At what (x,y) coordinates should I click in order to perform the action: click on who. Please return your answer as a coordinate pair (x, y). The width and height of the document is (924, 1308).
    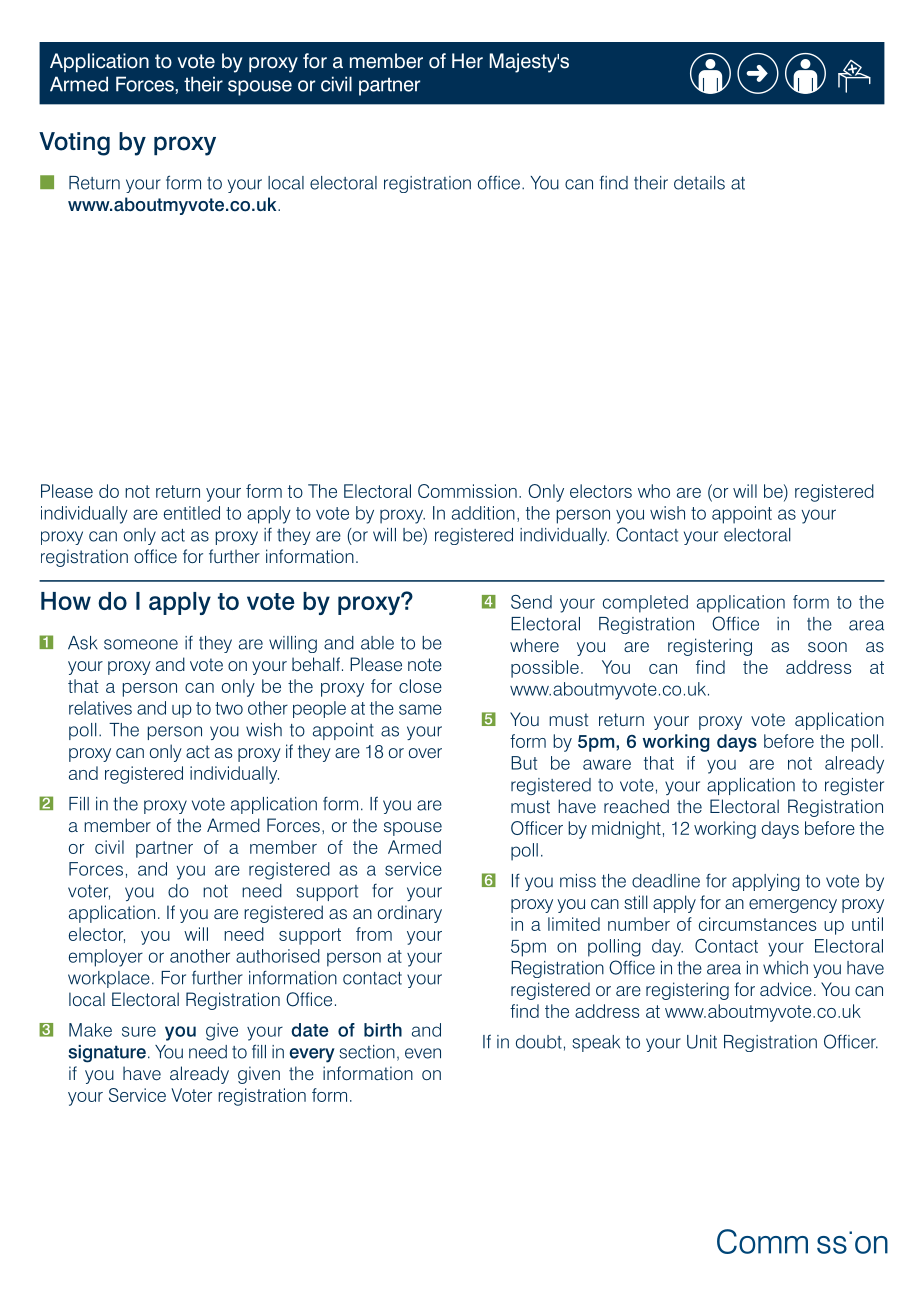
    Looking at the image, I should click on (654, 491).
